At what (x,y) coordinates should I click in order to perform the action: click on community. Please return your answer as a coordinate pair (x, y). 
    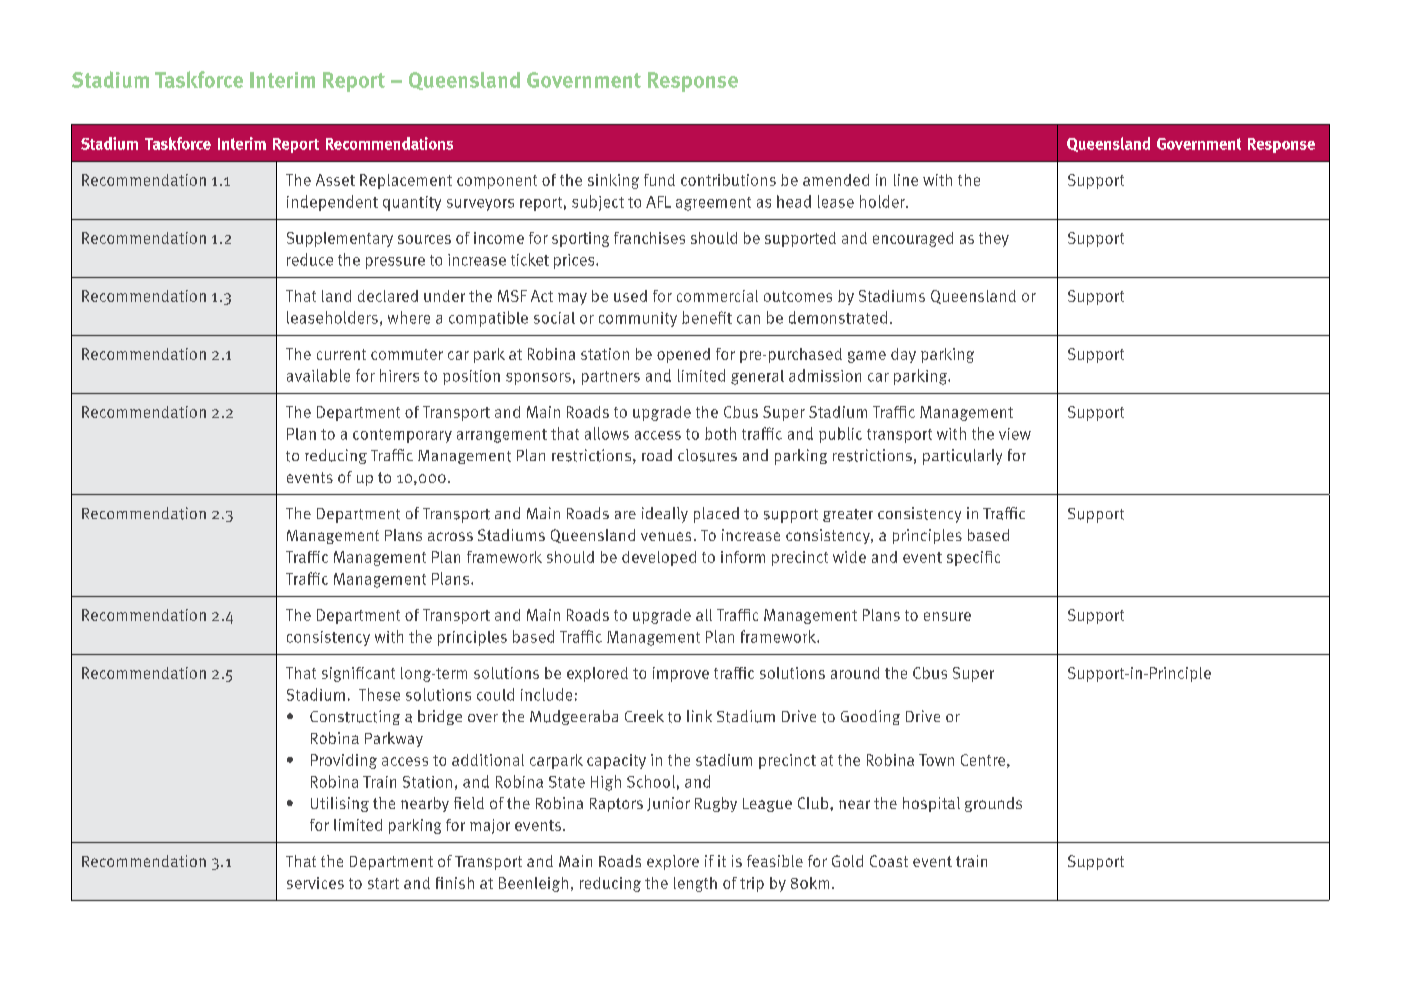
    Looking at the image, I should click on (638, 319).
